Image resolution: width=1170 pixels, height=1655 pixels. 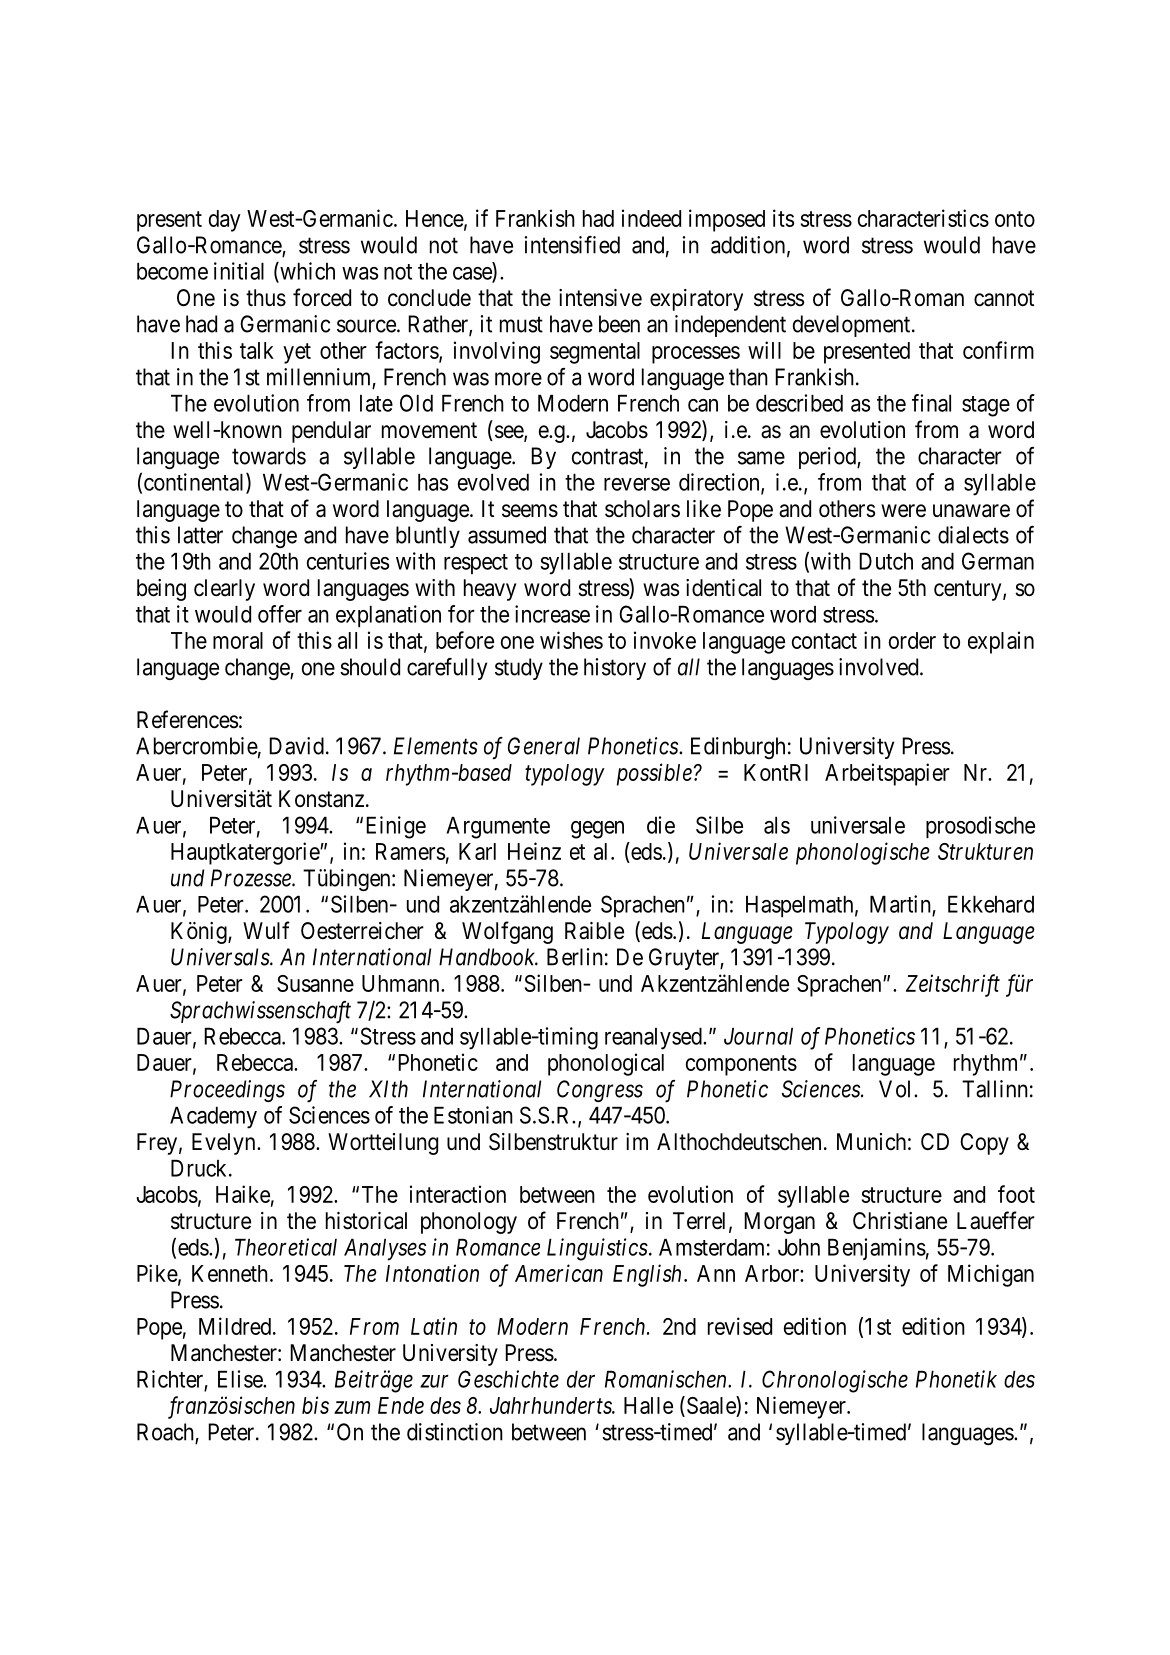 What do you see at coordinates (606, 1064) in the screenshot?
I see `phonological` at bounding box center [606, 1064].
